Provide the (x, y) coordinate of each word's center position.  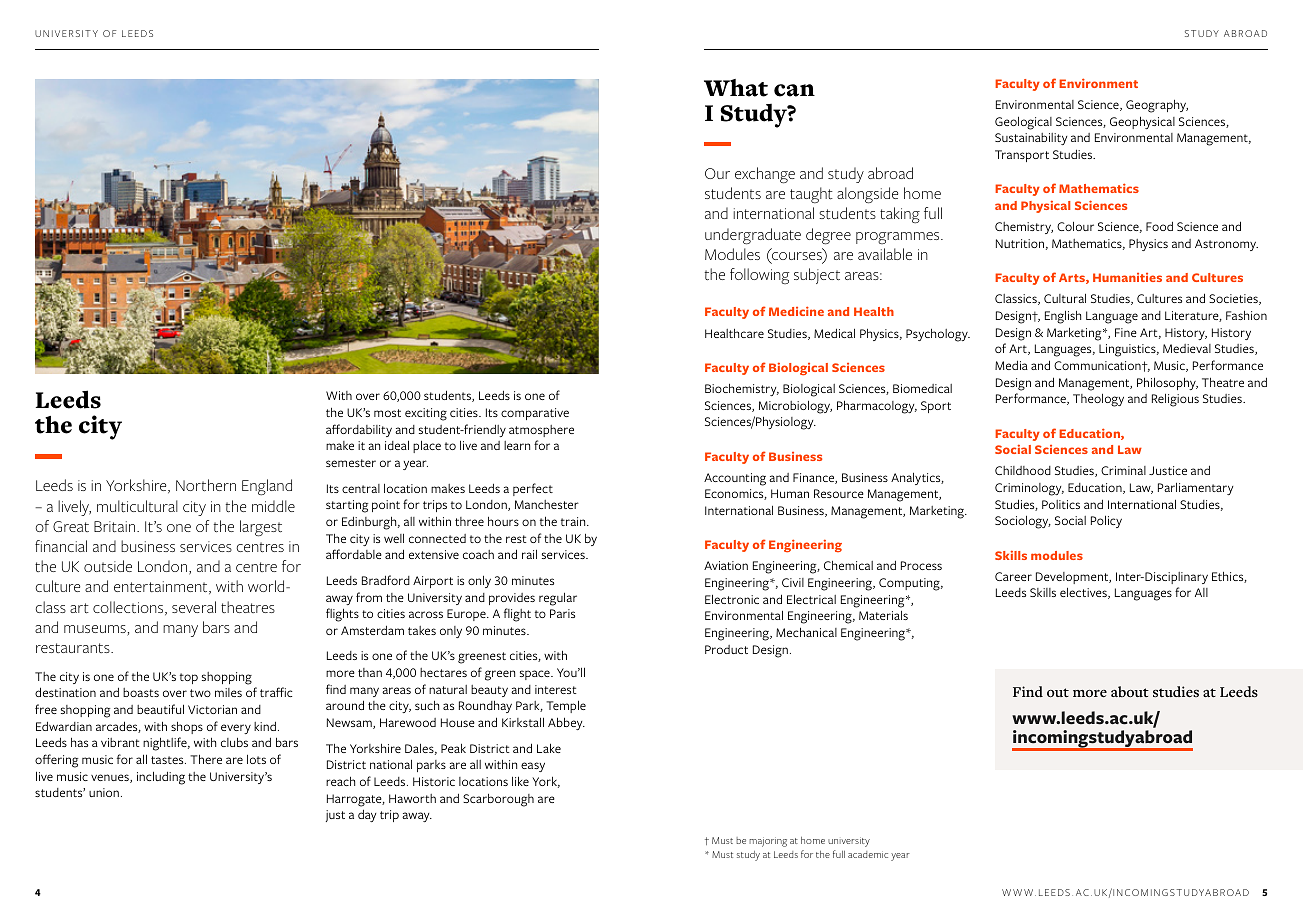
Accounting (735, 479)
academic (868, 854)
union (104, 792)
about (1130, 691)
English (1063, 317)
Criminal (1123, 470)
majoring (768, 842)
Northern (206, 485)
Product (726, 649)
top (189, 678)
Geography (1157, 106)
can (794, 90)
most (387, 413)
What (736, 88)
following (759, 276)
